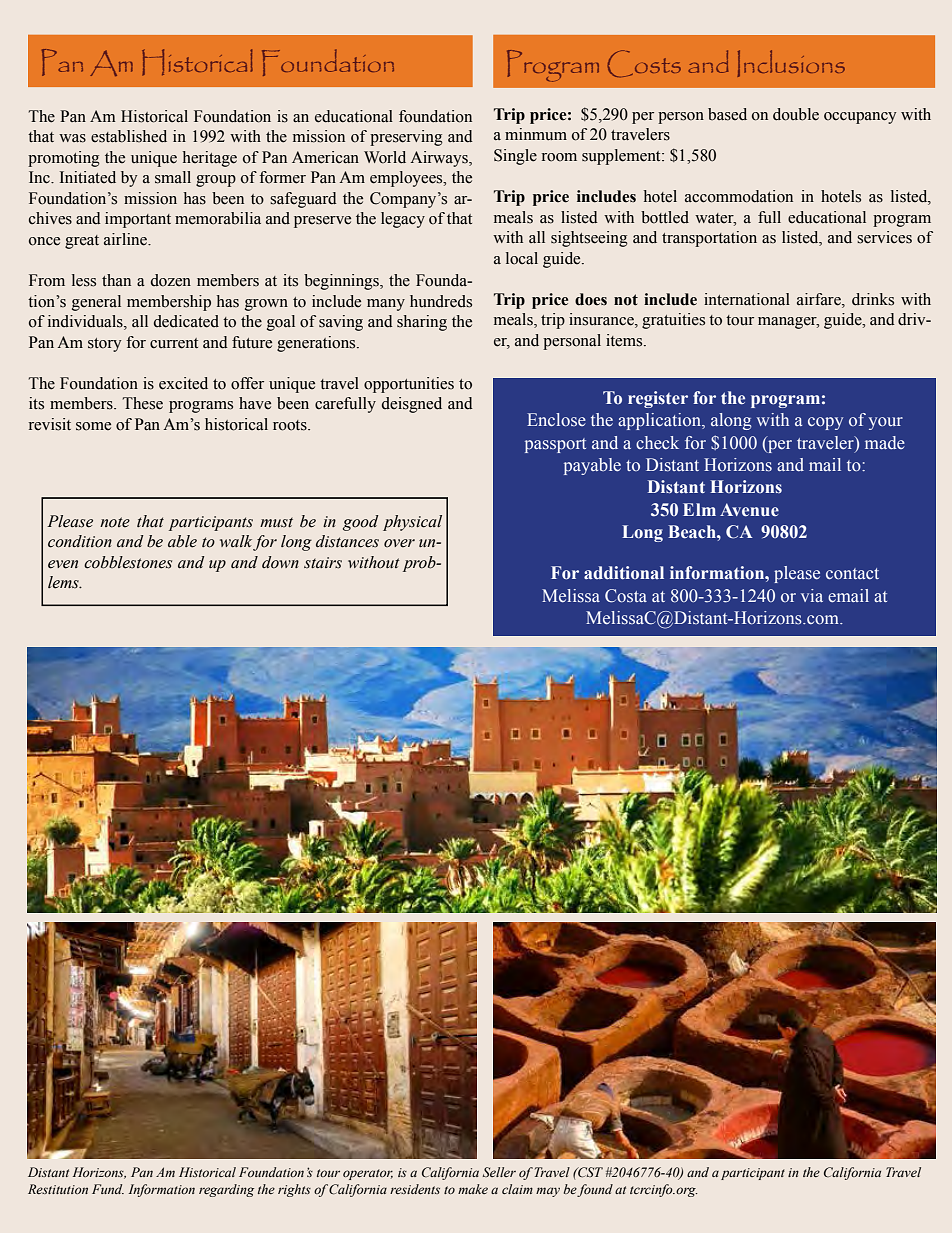  What do you see at coordinates (399, 543) in the screenshot?
I see `over` at bounding box center [399, 543].
